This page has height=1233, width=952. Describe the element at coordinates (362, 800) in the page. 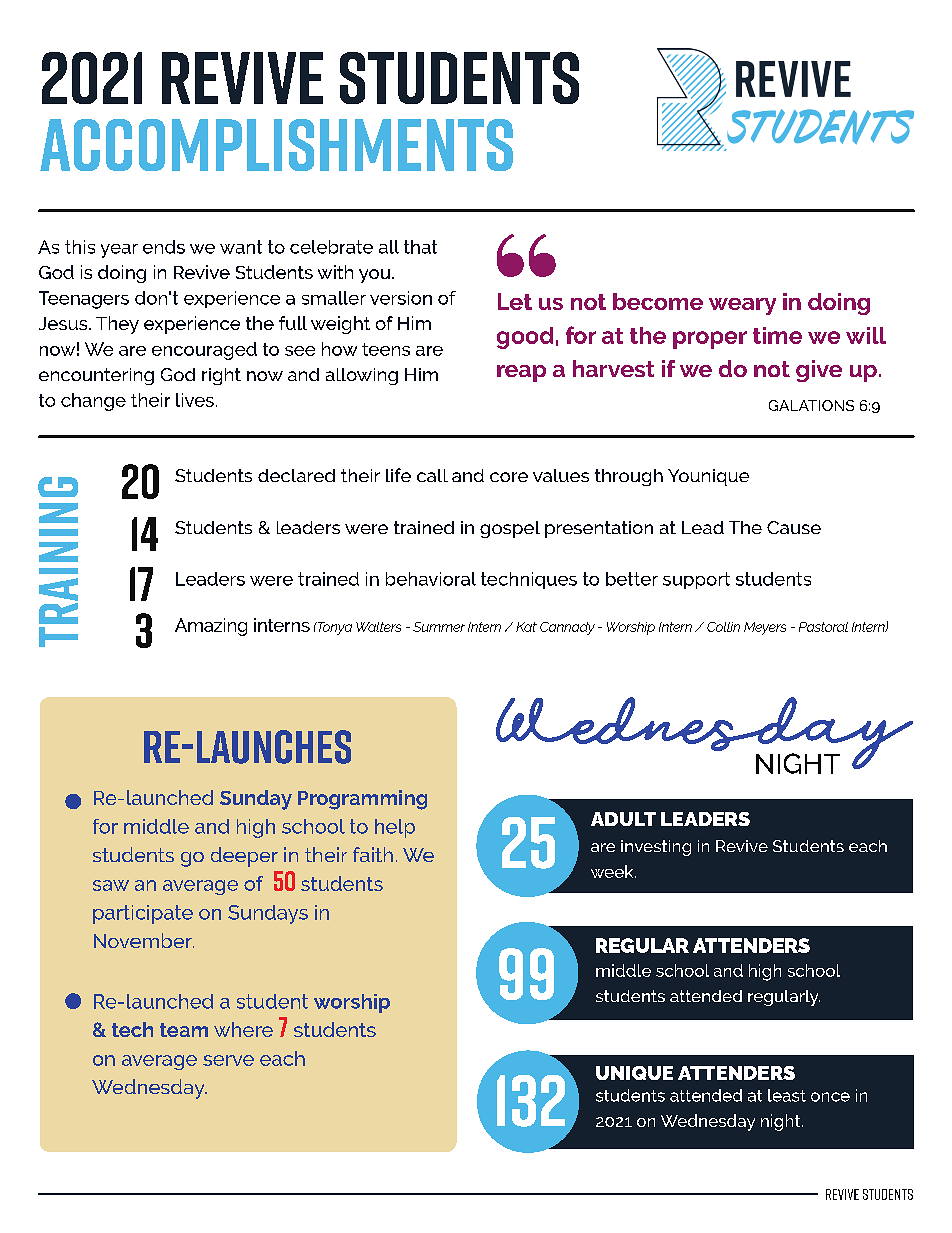

I see `Programming` at that location.
